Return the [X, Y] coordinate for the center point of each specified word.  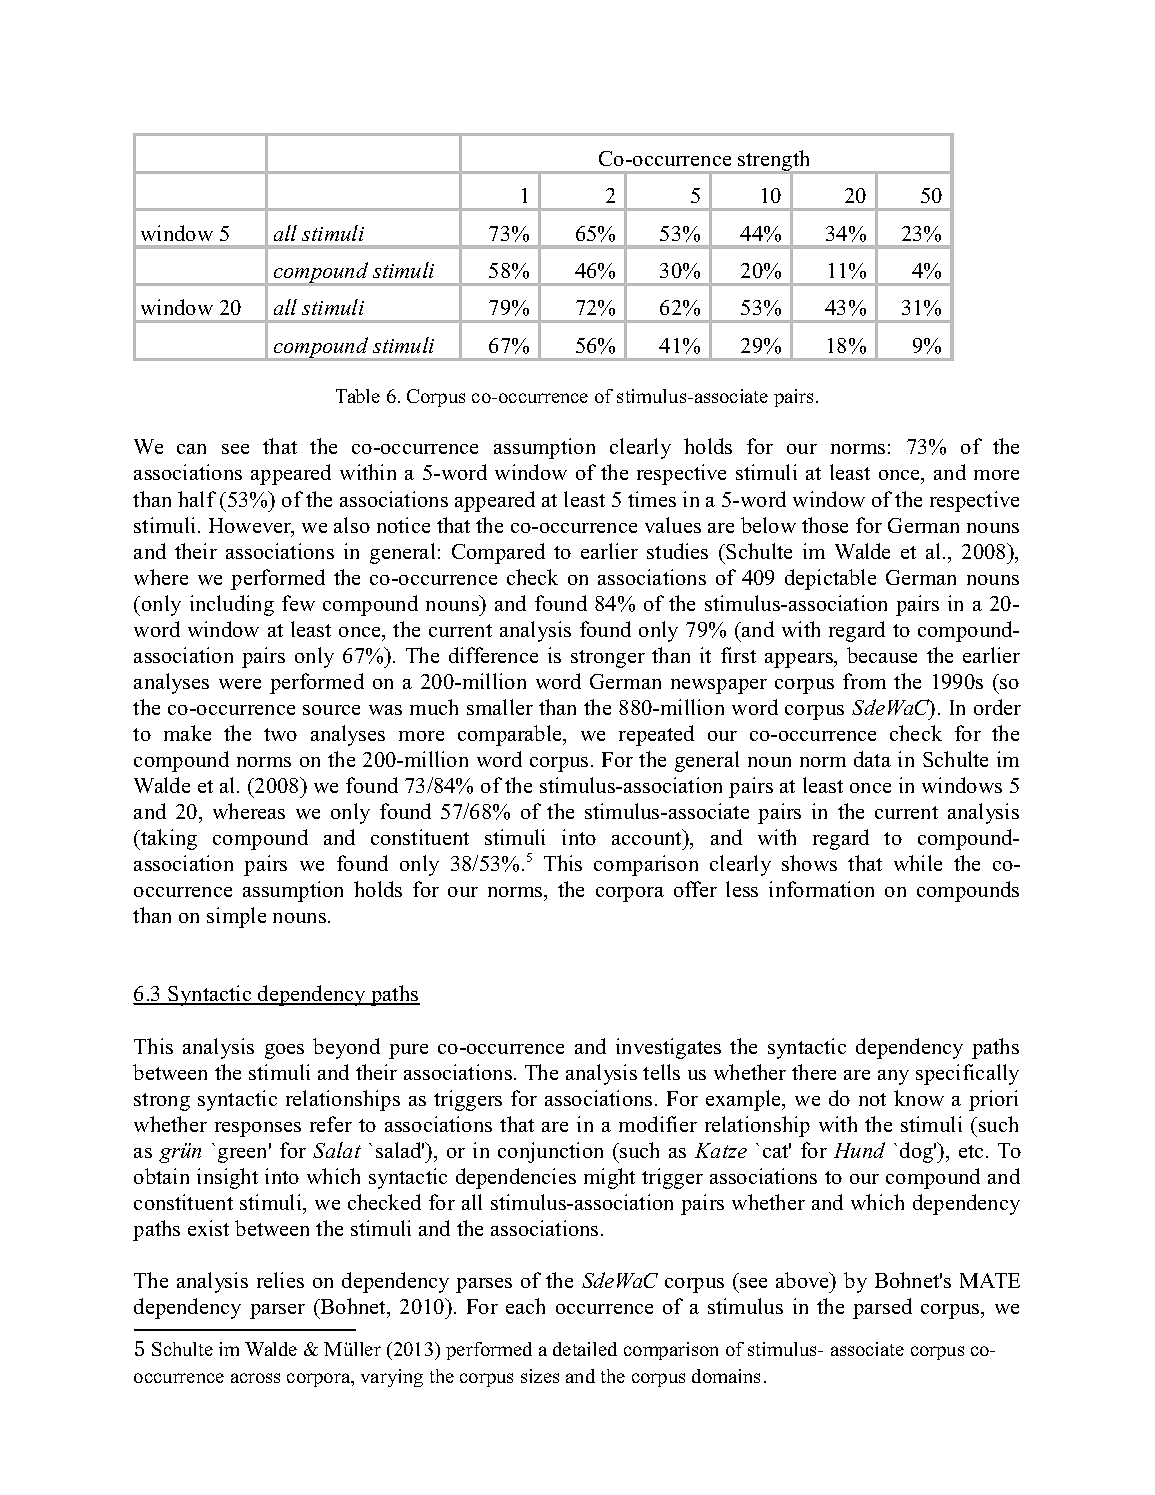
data [872, 759]
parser [277, 1311]
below [768, 525]
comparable [511, 735]
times [652, 499]
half [197, 499]
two [280, 734]
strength [775, 162]
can [191, 449]
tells [661, 1072]
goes [284, 1051]
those [825, 525]
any [893, 1077]
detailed [585, 1349]
